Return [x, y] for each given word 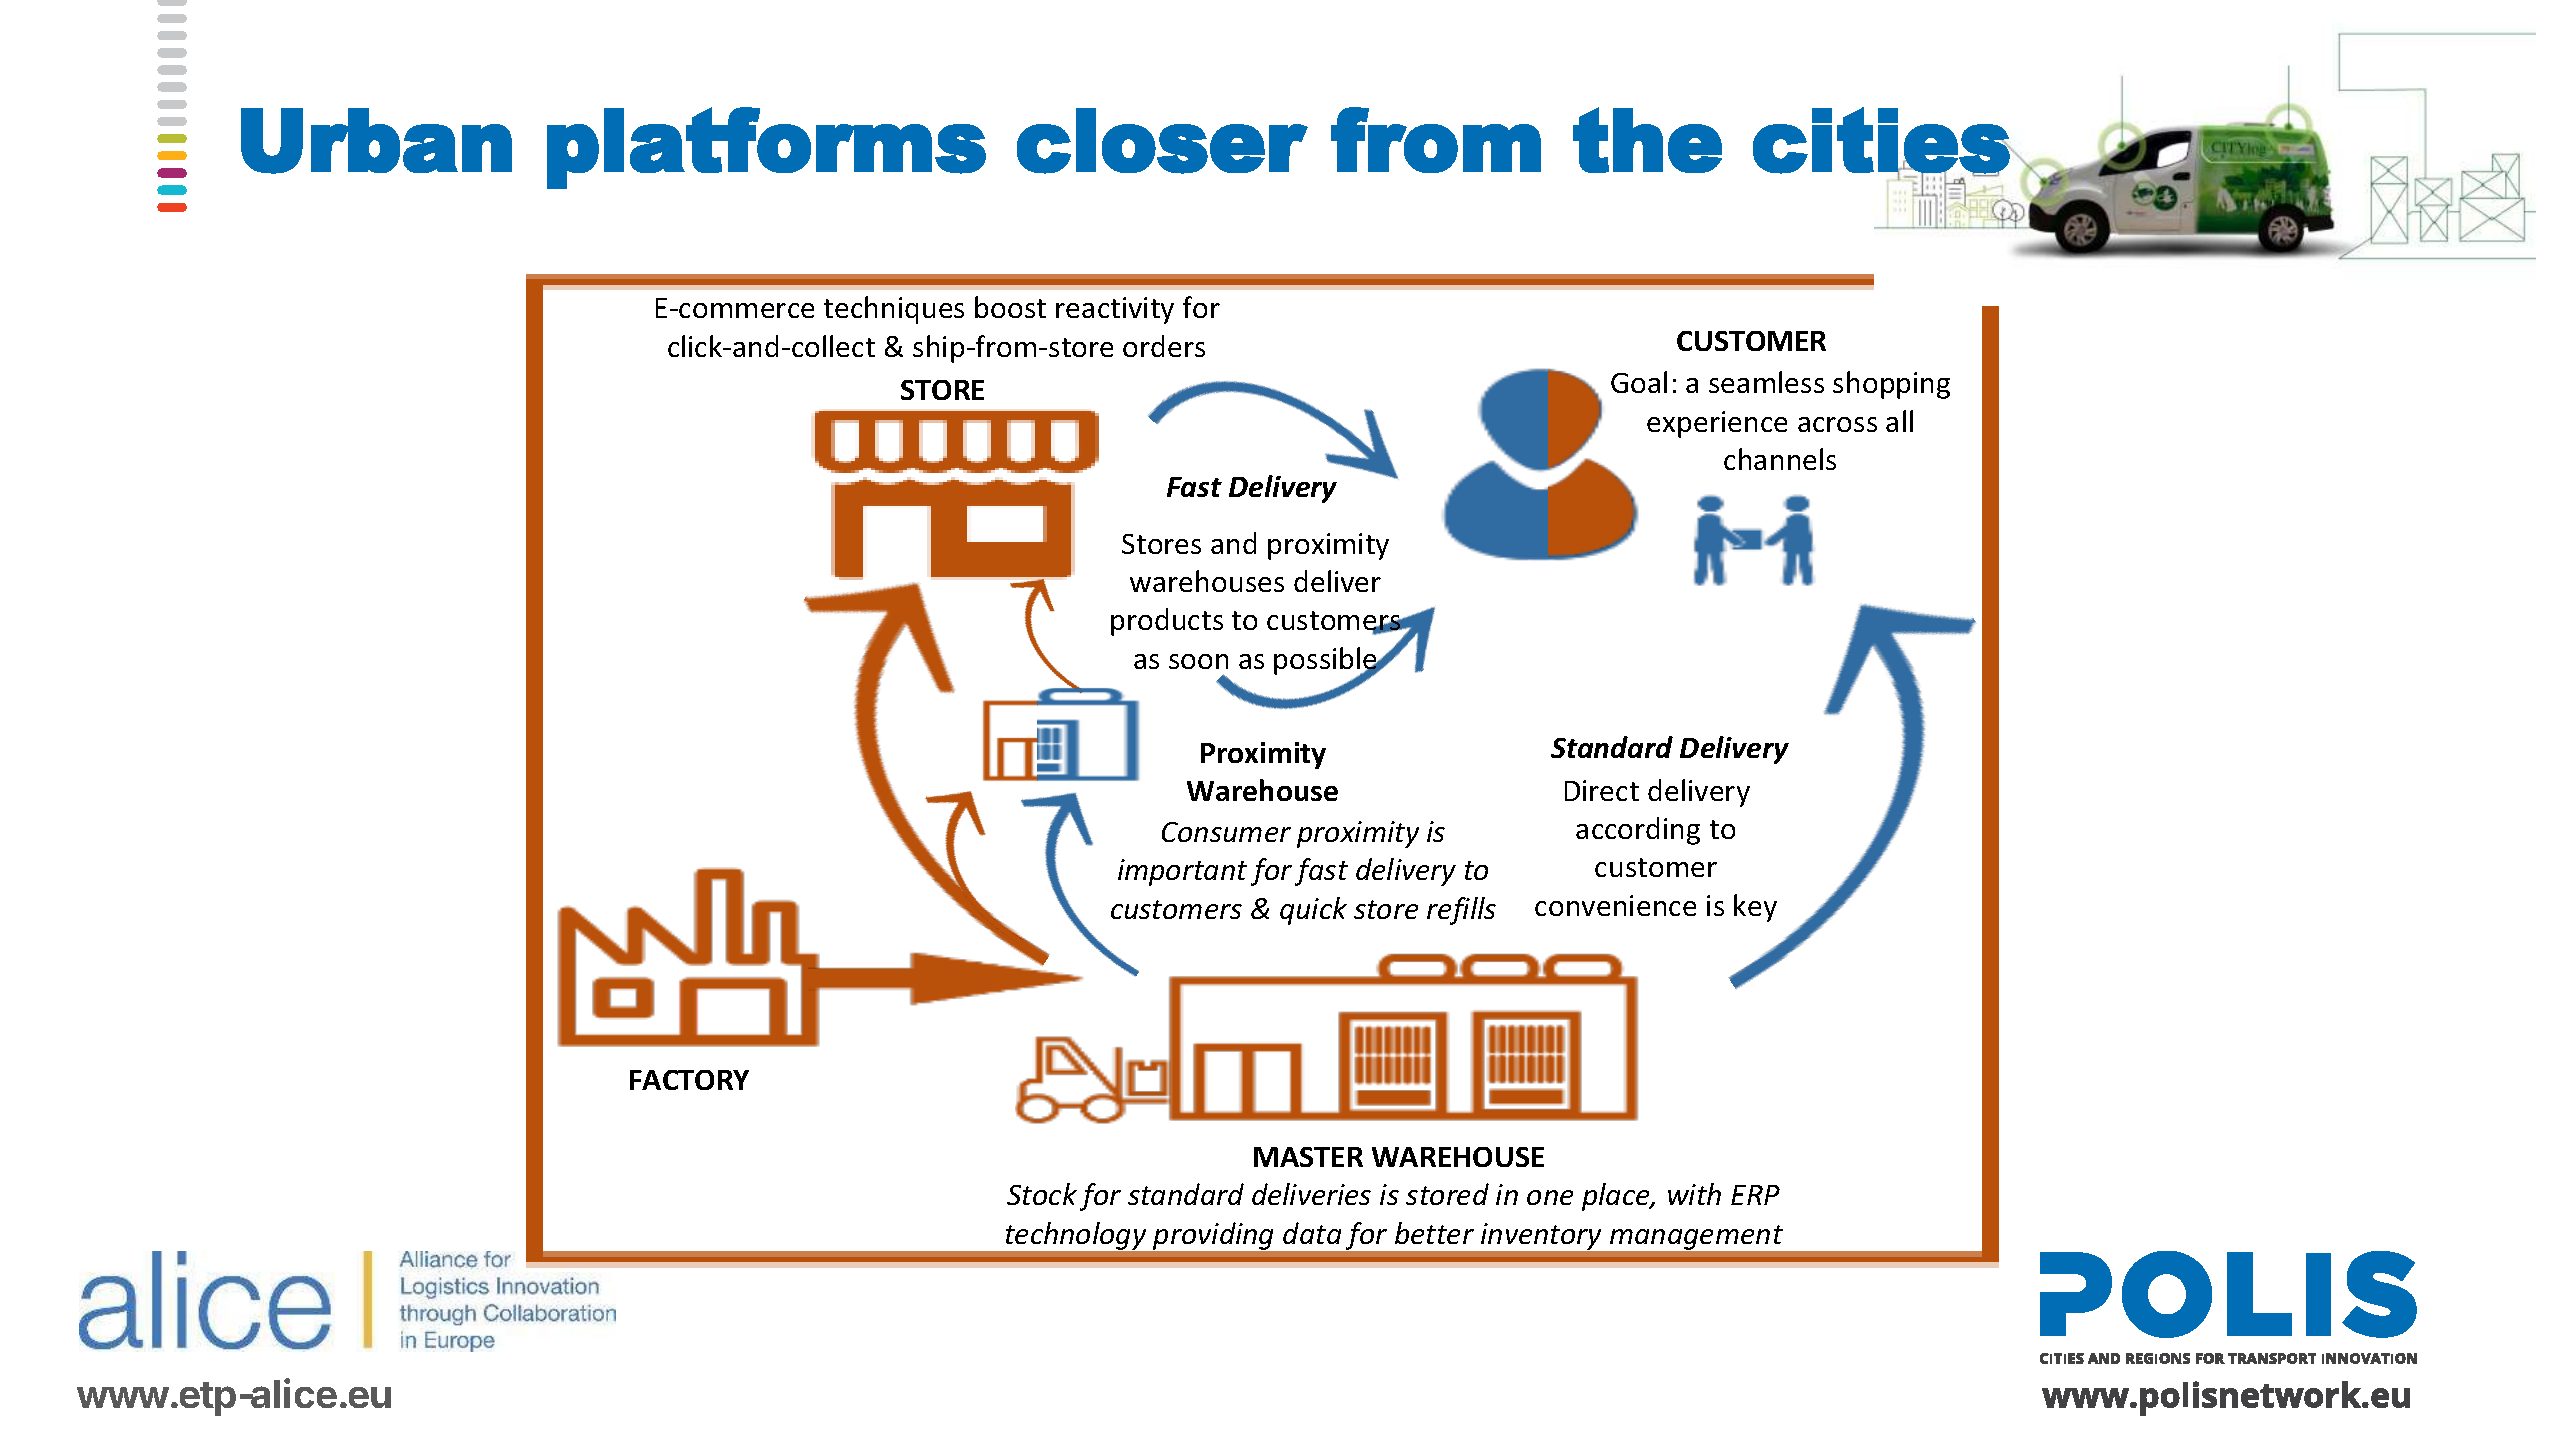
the [1647, 140]
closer [1162, 141]
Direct [1602, 790]
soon [1198, 661]
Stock [1042, 1194]
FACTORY [689, 1080]
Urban [376, 141]
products [1167, 622]
